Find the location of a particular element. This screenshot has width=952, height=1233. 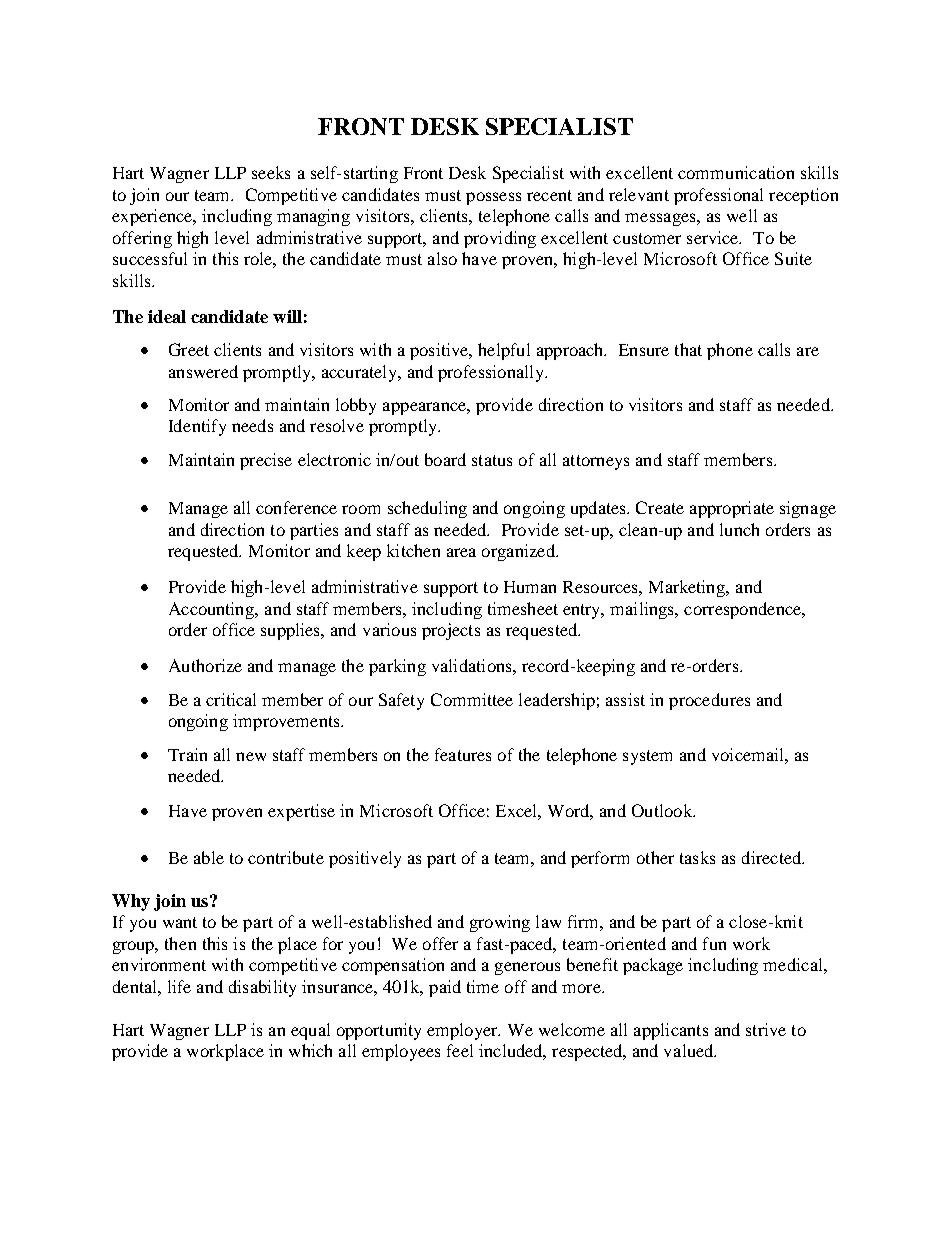

Outlook is located at coordinates (663, 810).
